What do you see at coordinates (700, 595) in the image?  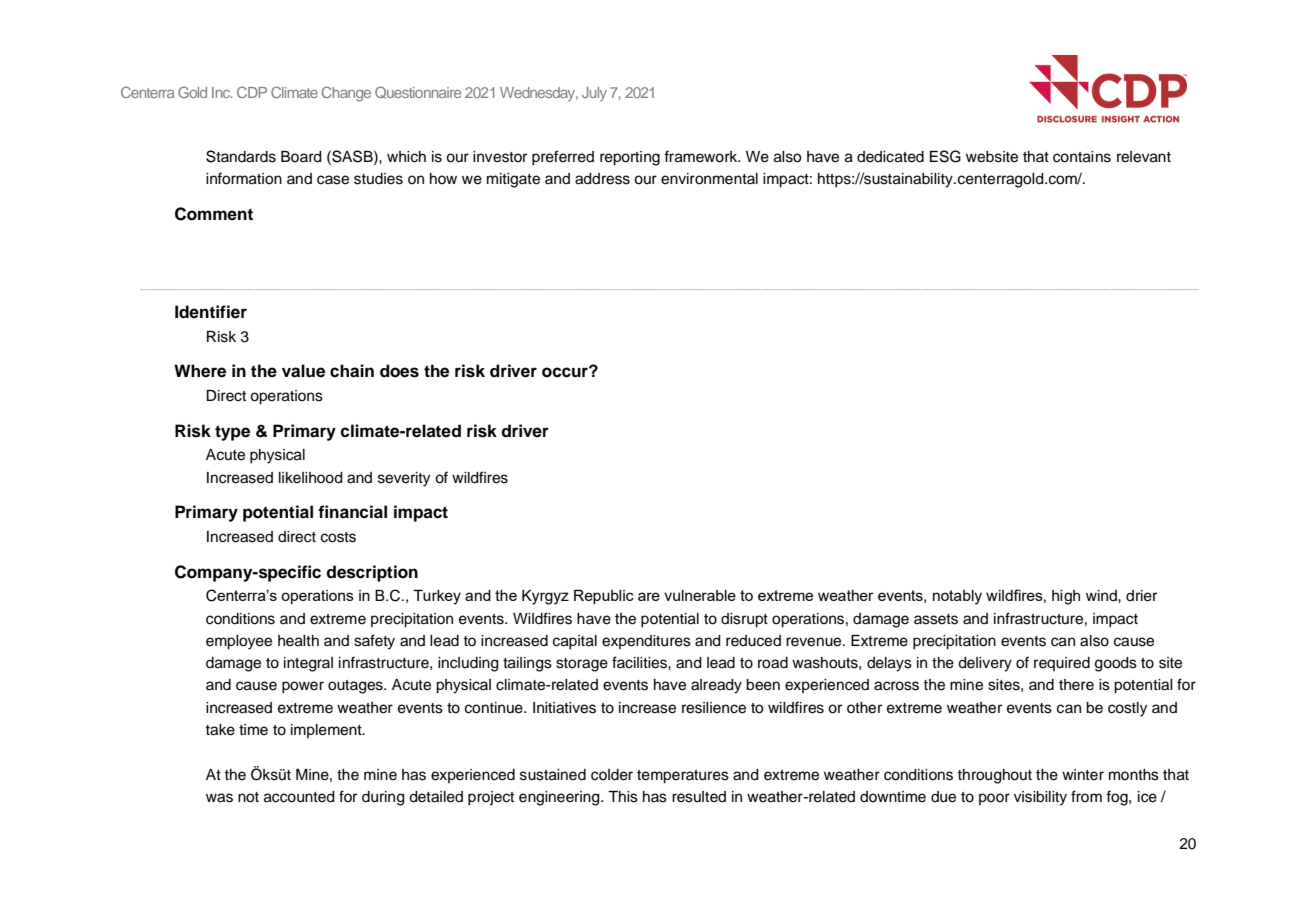 I see `vulnerable` at bounding box center [700, 595].
